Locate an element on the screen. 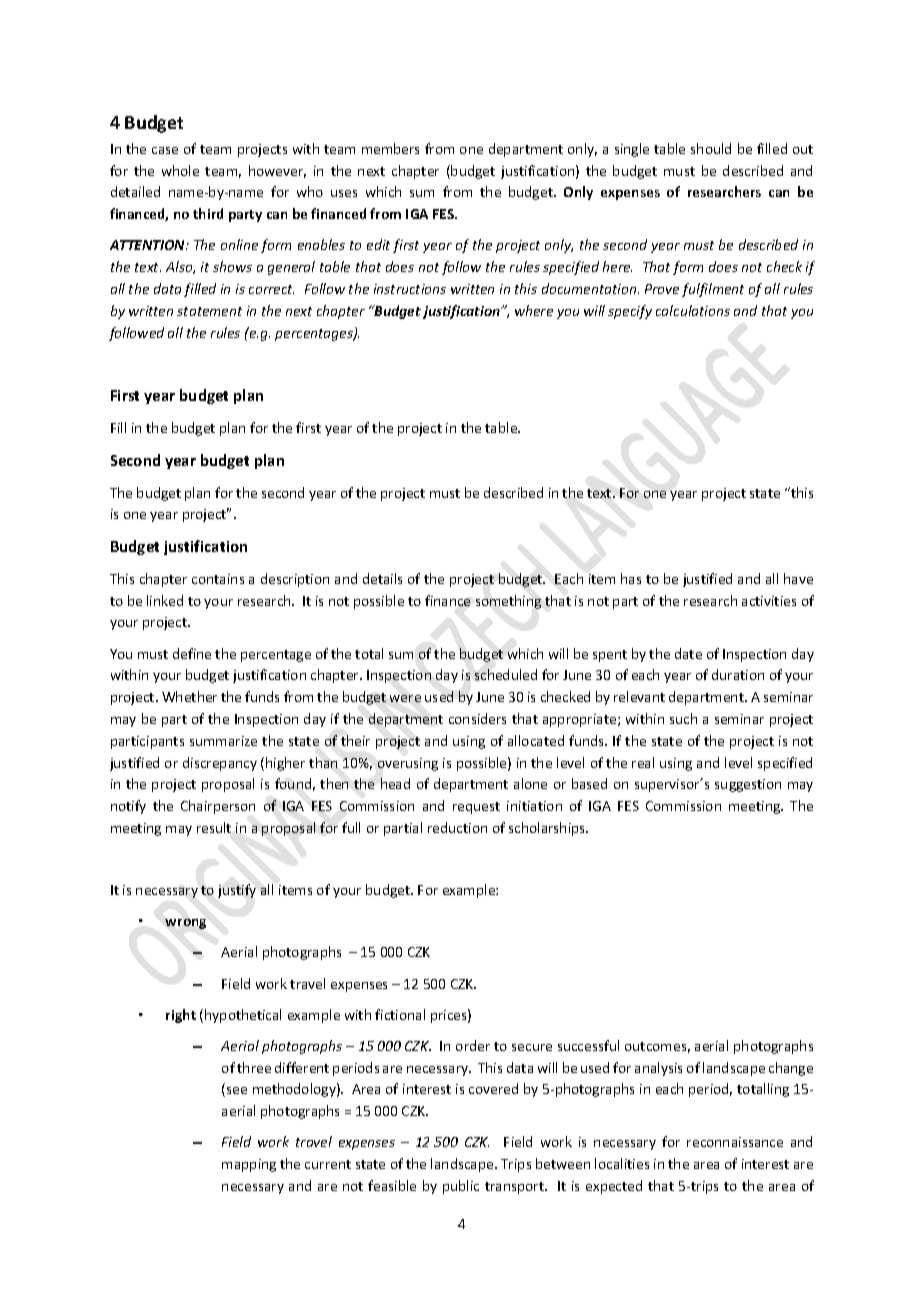  mapping is located at coordinates (249, 1165).
